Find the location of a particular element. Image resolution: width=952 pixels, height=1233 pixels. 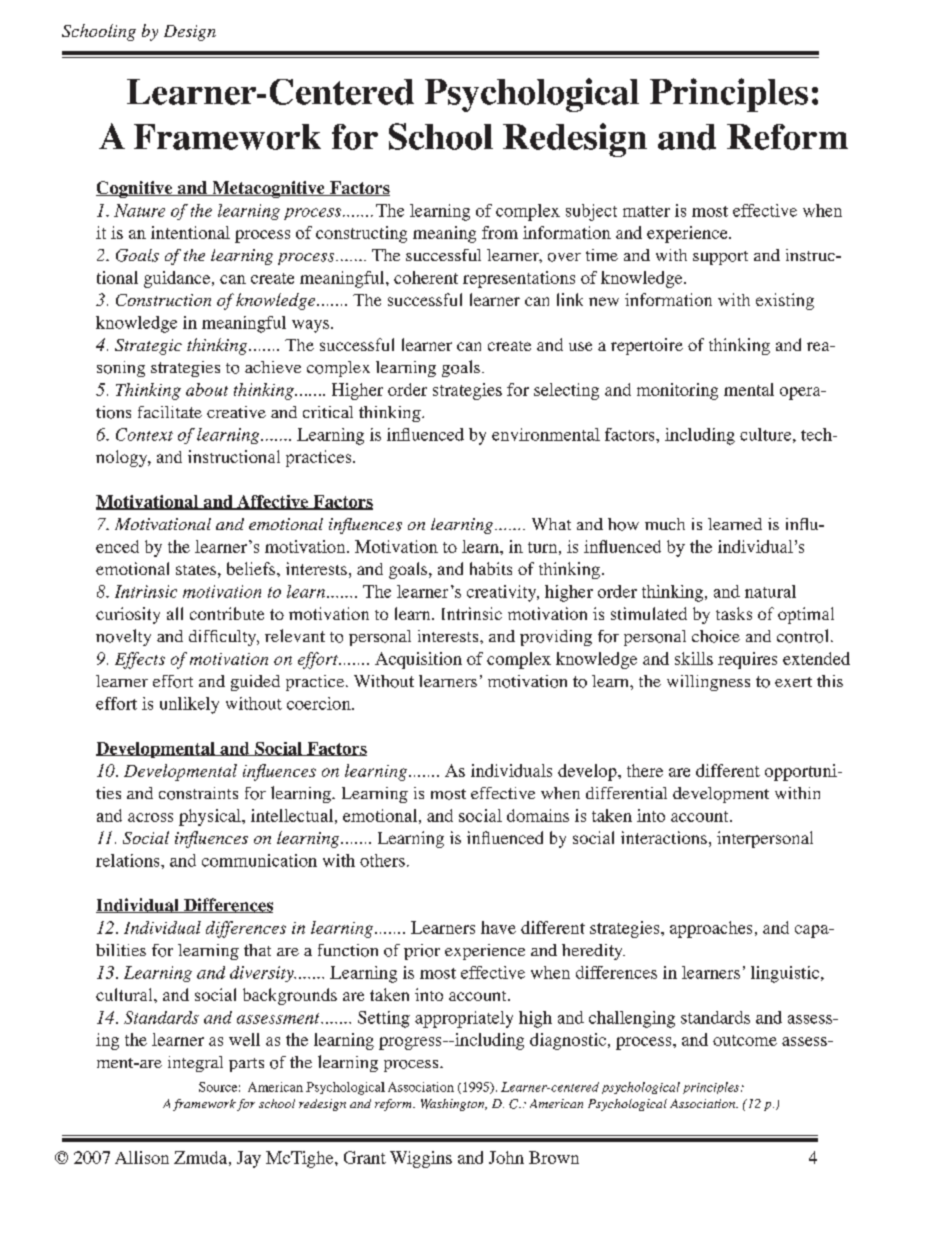

What is located at coordinates (551, 524).
